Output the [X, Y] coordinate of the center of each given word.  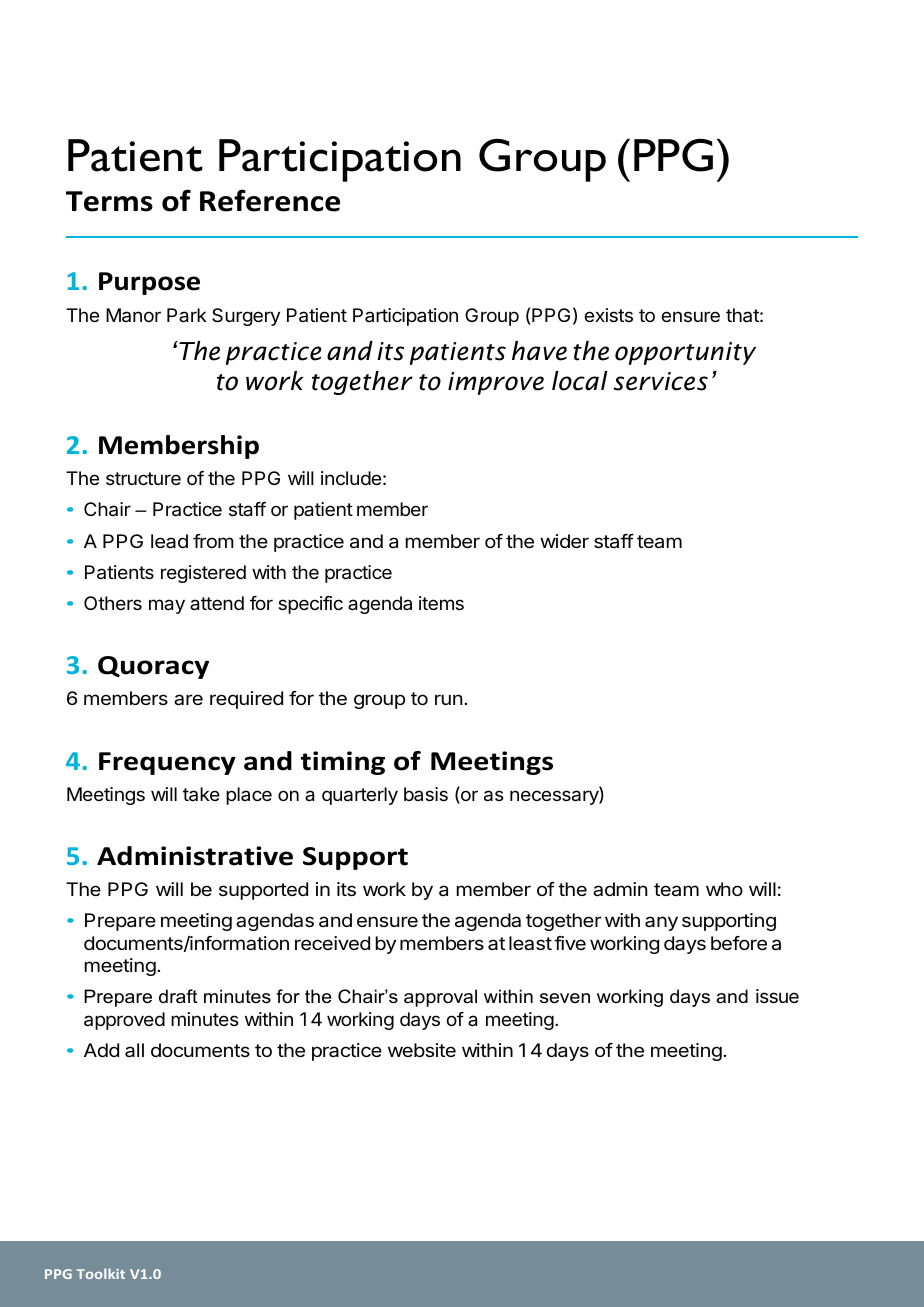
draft [178, 996]
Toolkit [101, 1273]
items [441, 603]
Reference [270, 200]
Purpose [149, 283]
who [724, 889]
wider [564, 541]
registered [203, 574]
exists [609, 315]
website [422, 1050]
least [530, 943]
